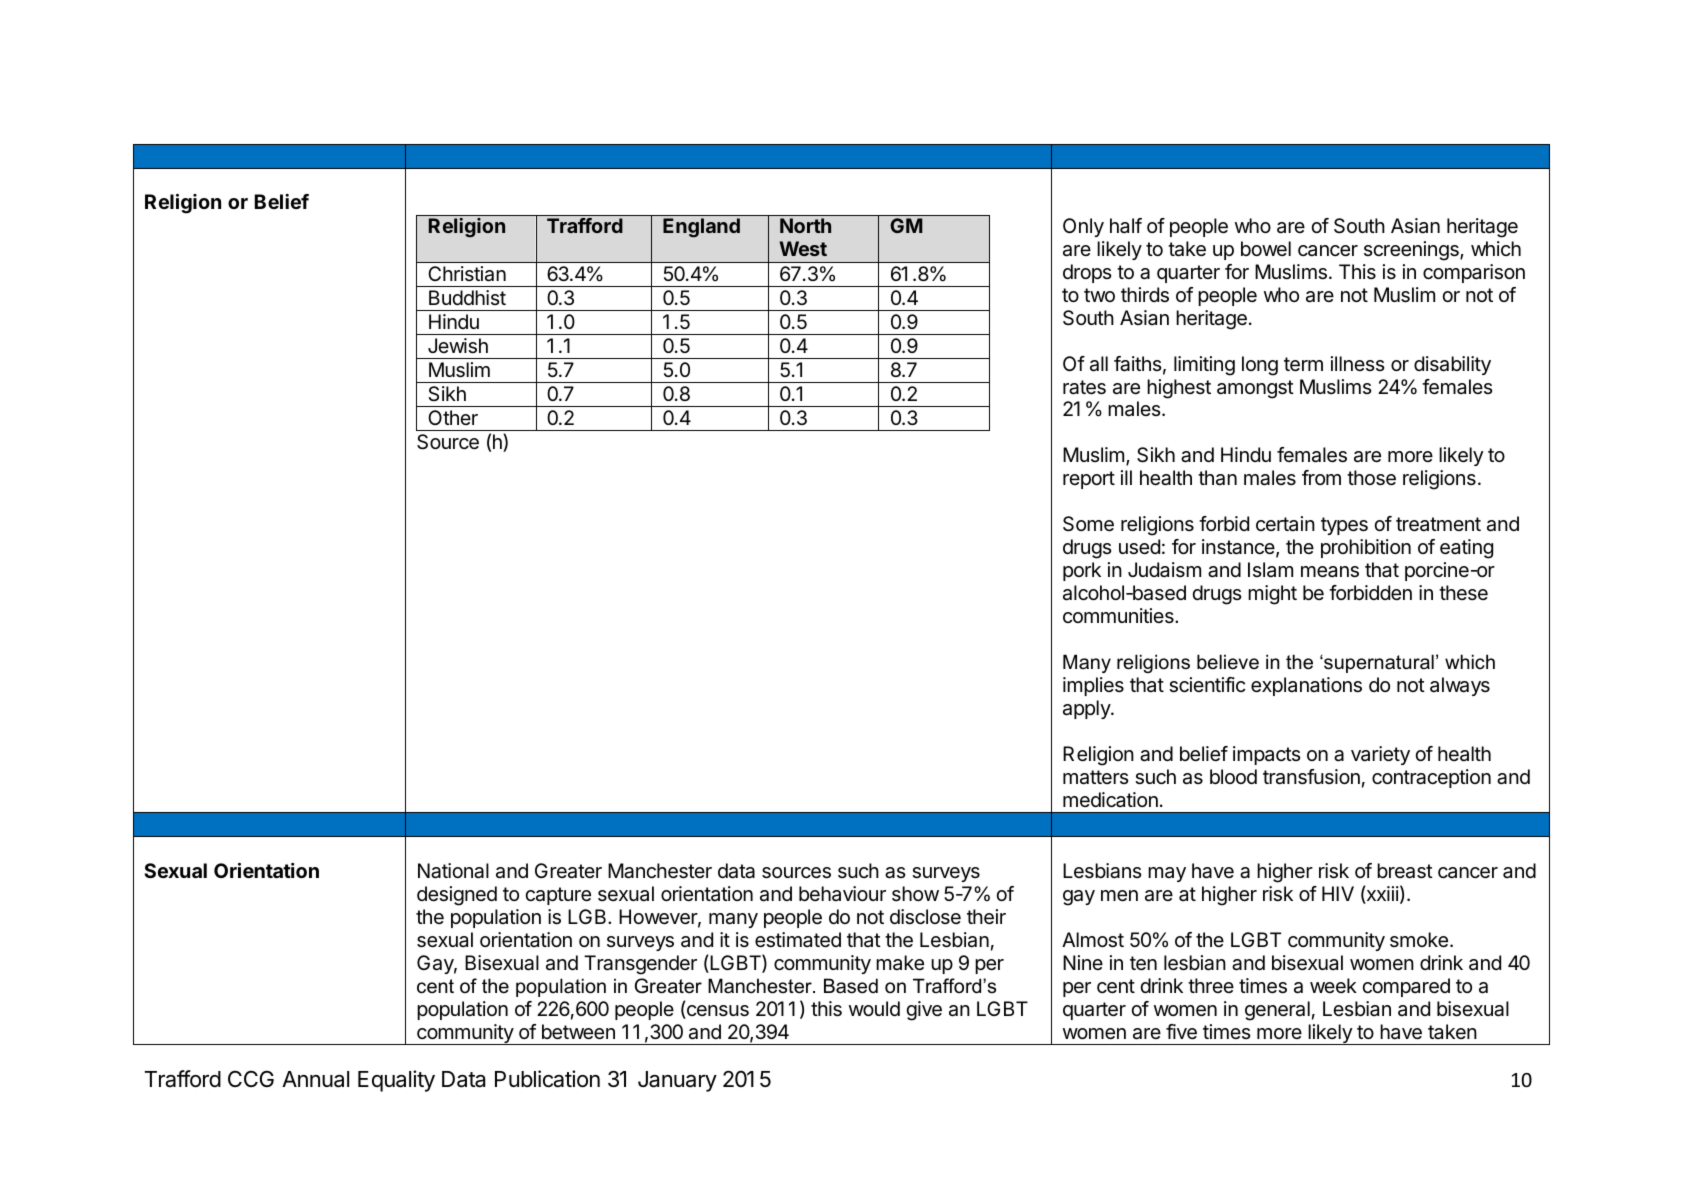  I want to click on general, so click(1277, 1011).
